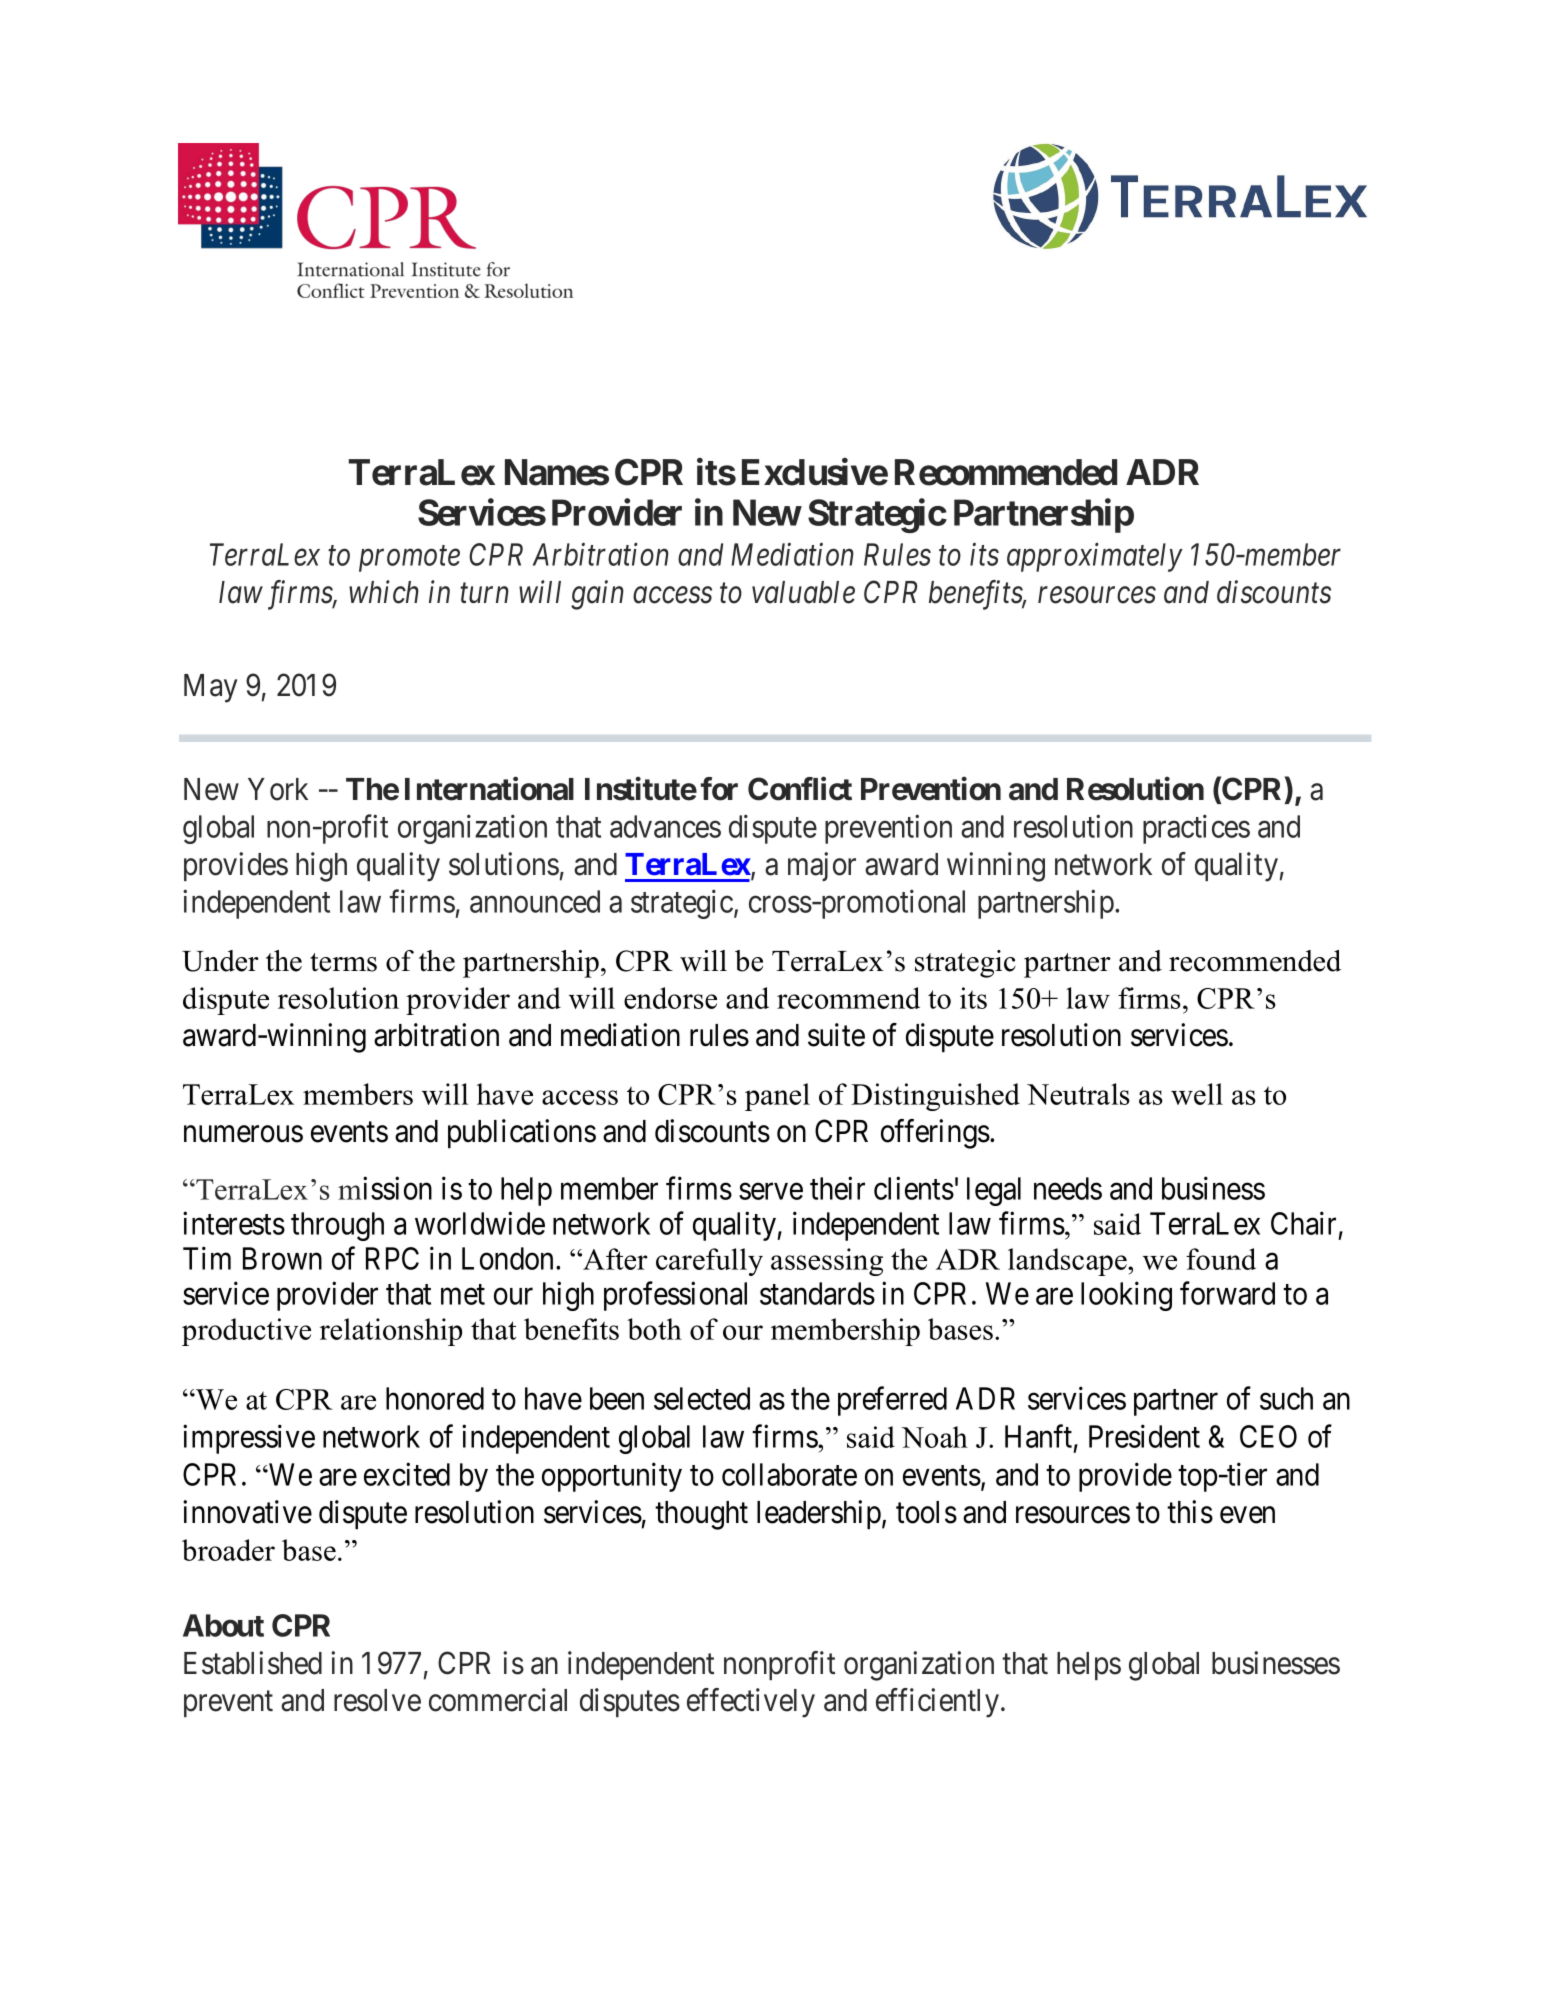  Describe the element at coordinates (384, 592) in the screenshot. I see `which` at that location.
